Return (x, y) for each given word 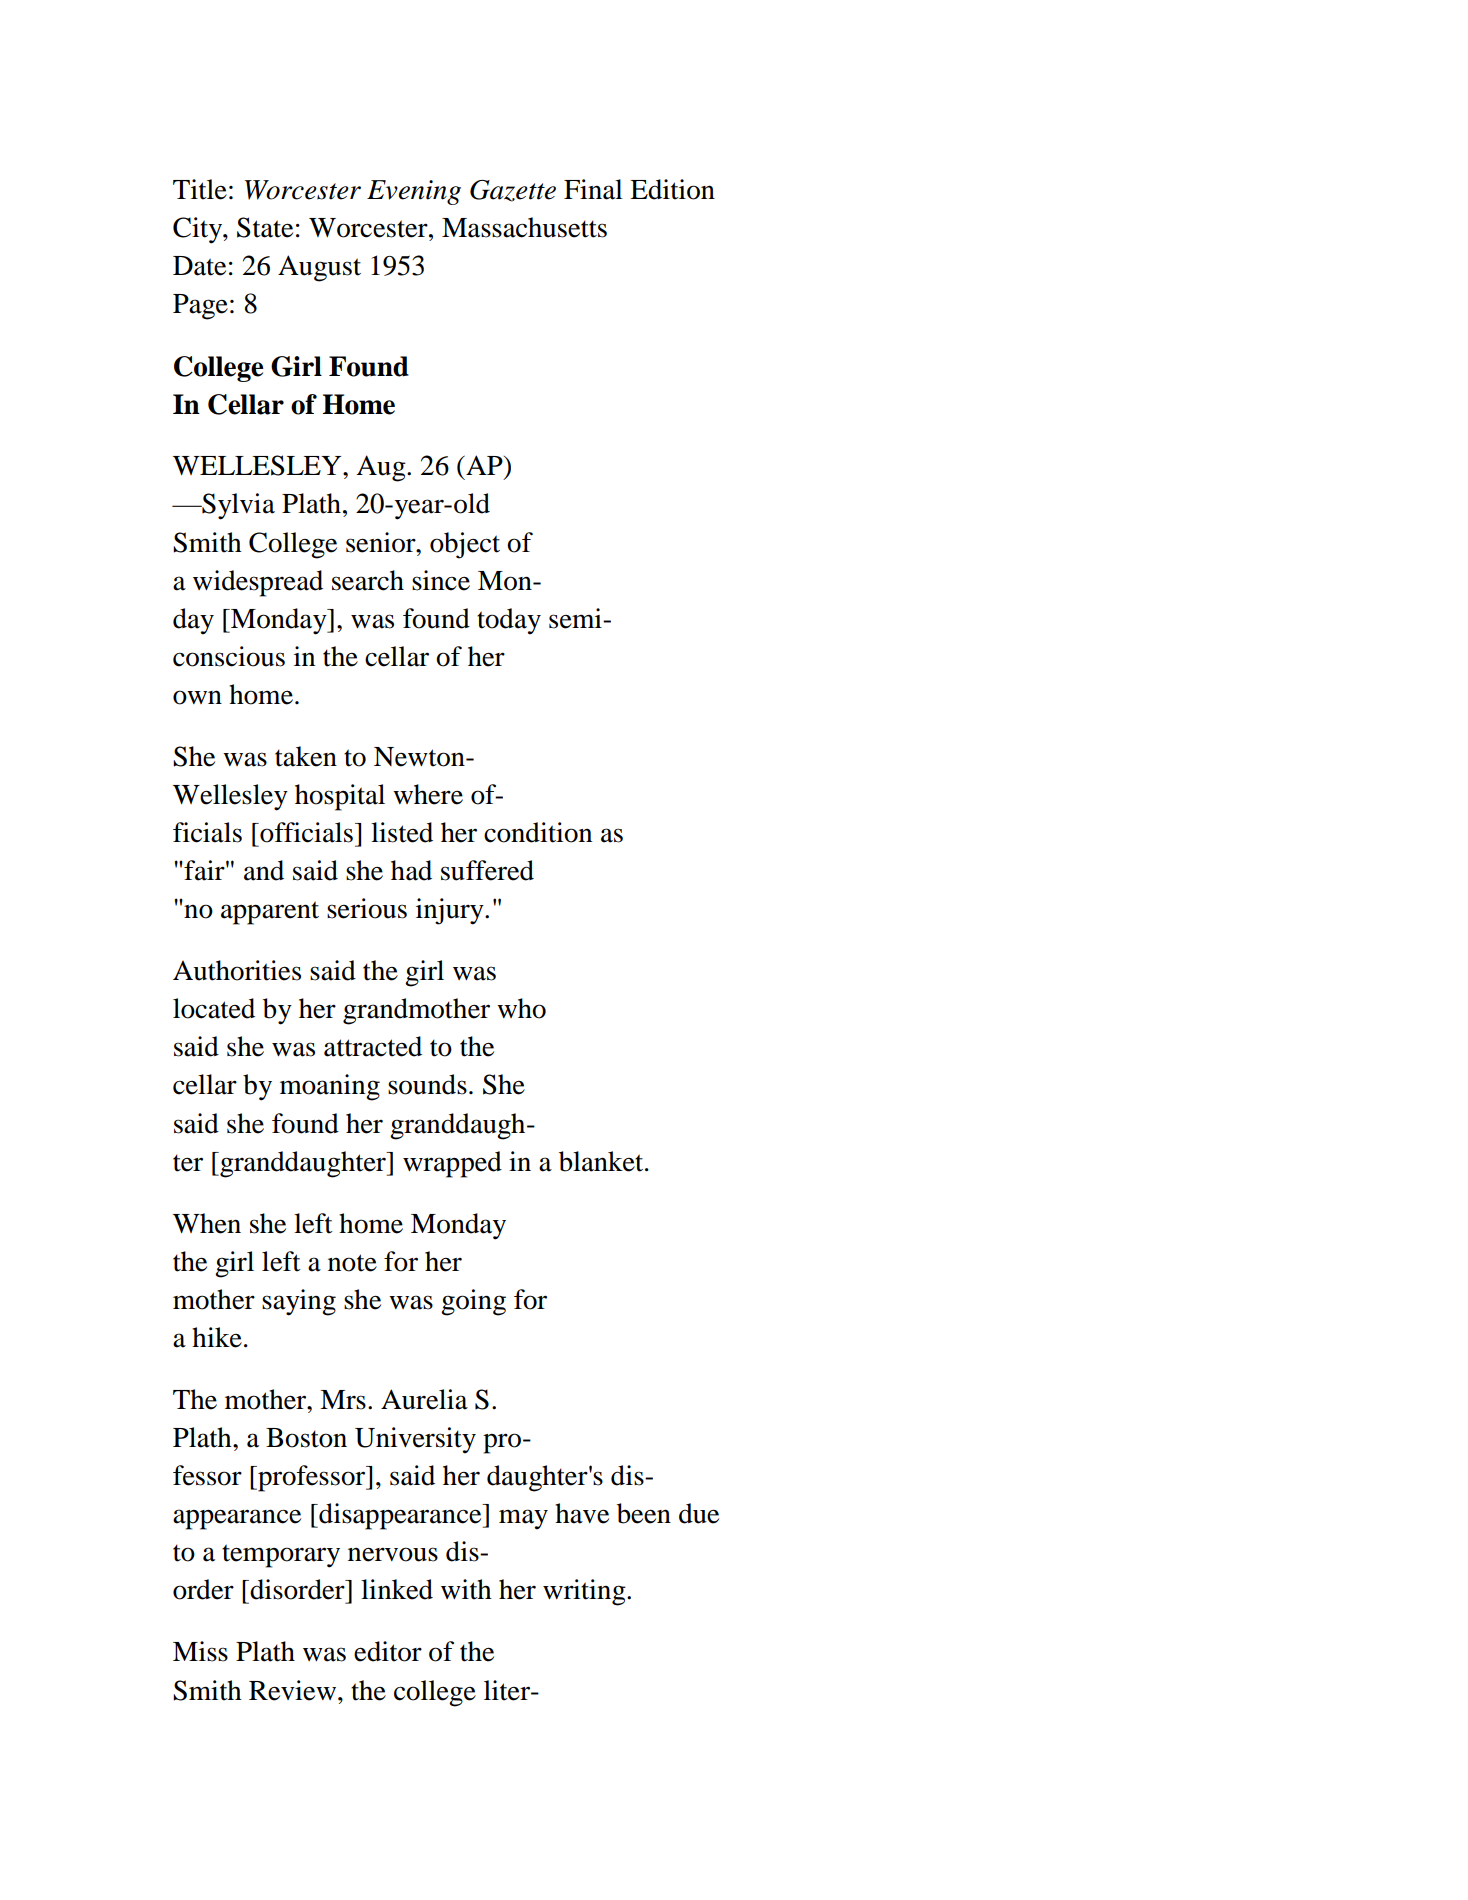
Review (294, 1690)
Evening (414, 192)
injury (451, 911)
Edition (672, 189)
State (265, 227)
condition (538, 832)
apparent (270, 913)
